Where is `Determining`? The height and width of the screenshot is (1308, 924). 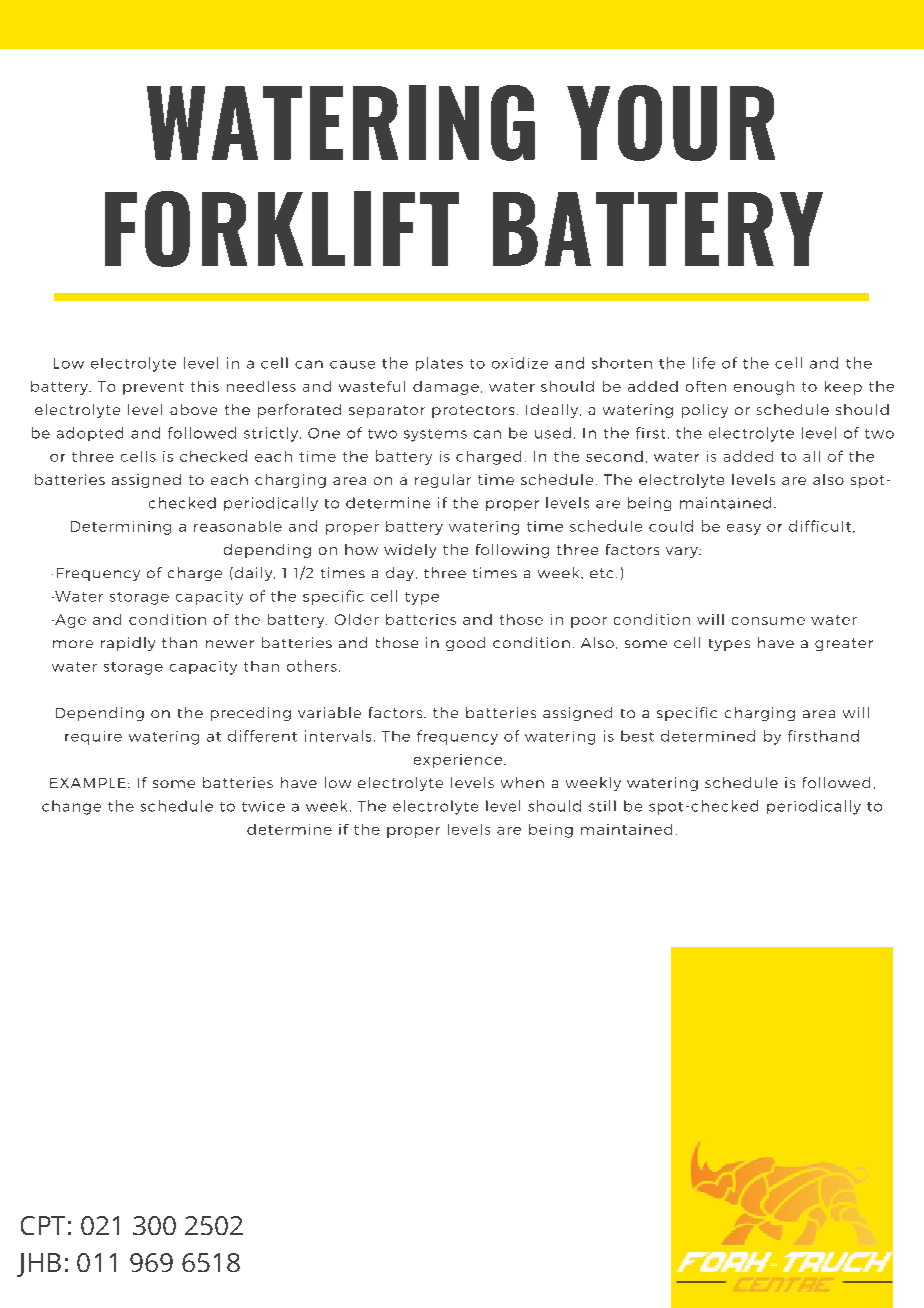 Determining is located at coordinates (121, 528).
